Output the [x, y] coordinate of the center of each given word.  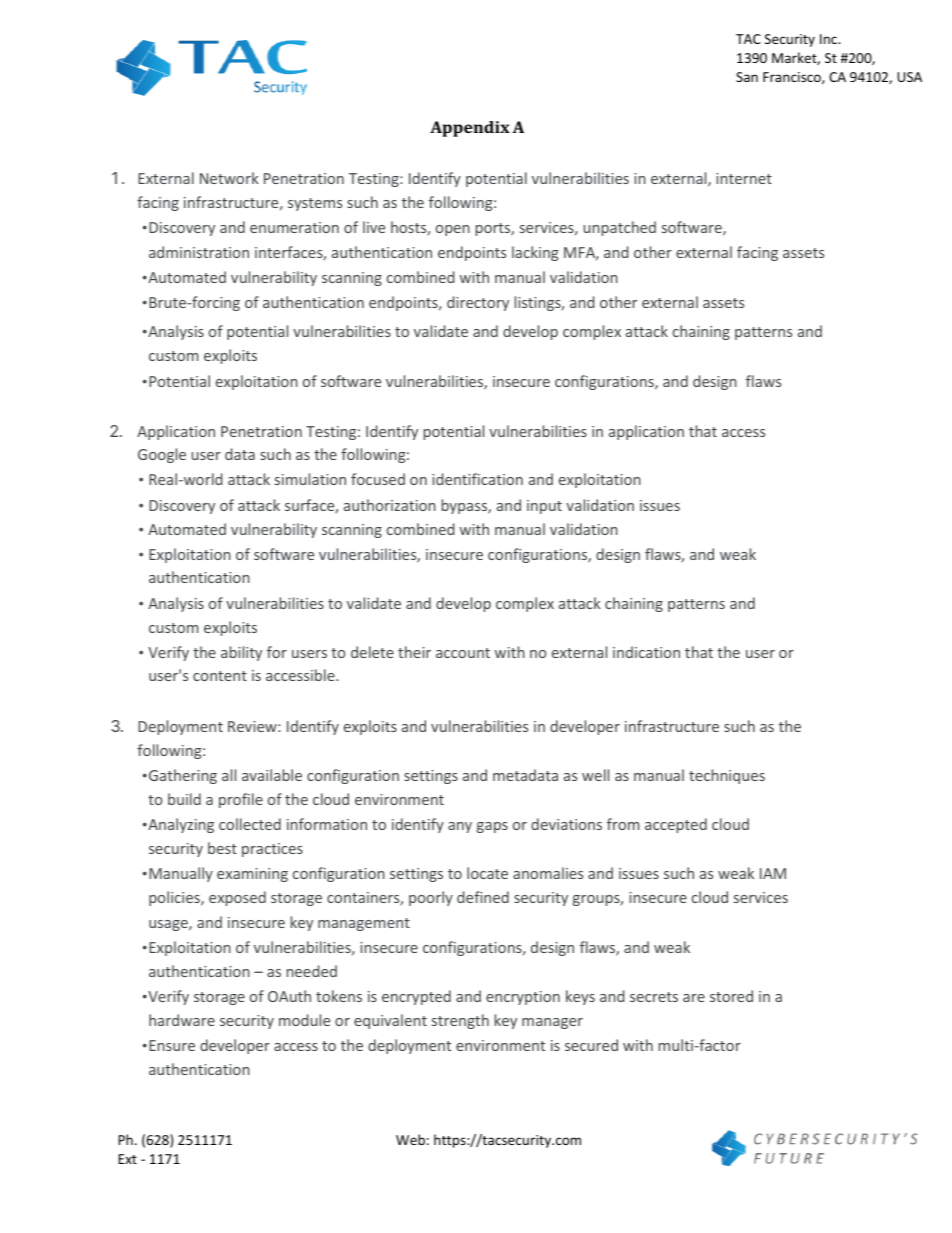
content [220, 676]
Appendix [470, 129]
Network [229, 178]
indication [646, 652]
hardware [182, 1020]
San [747, 77]
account [463, 653]
